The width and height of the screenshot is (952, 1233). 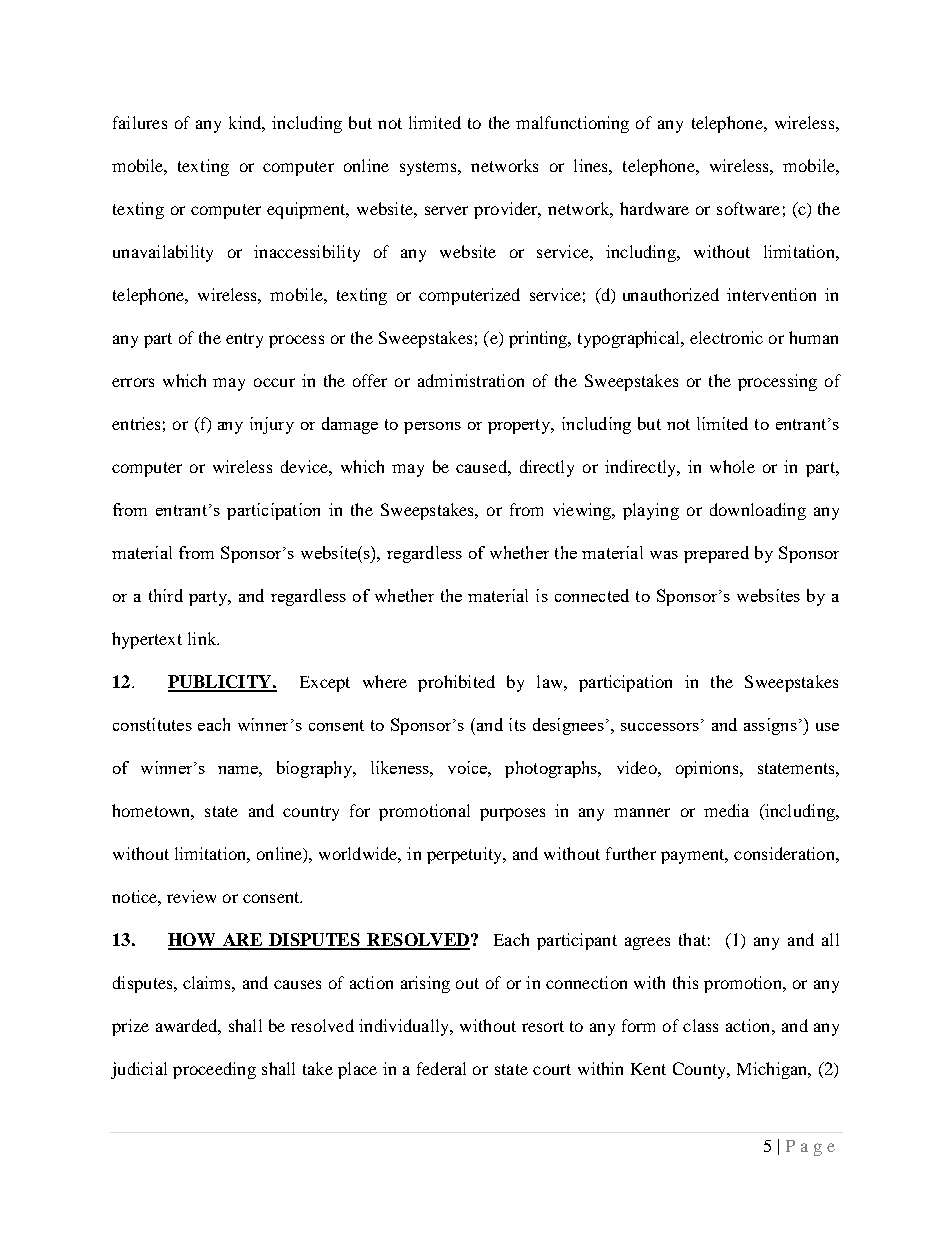 What do you see at coordinates (716, 554) in the screenshot?
I see `prepared` at bounding box center [716, 554].
